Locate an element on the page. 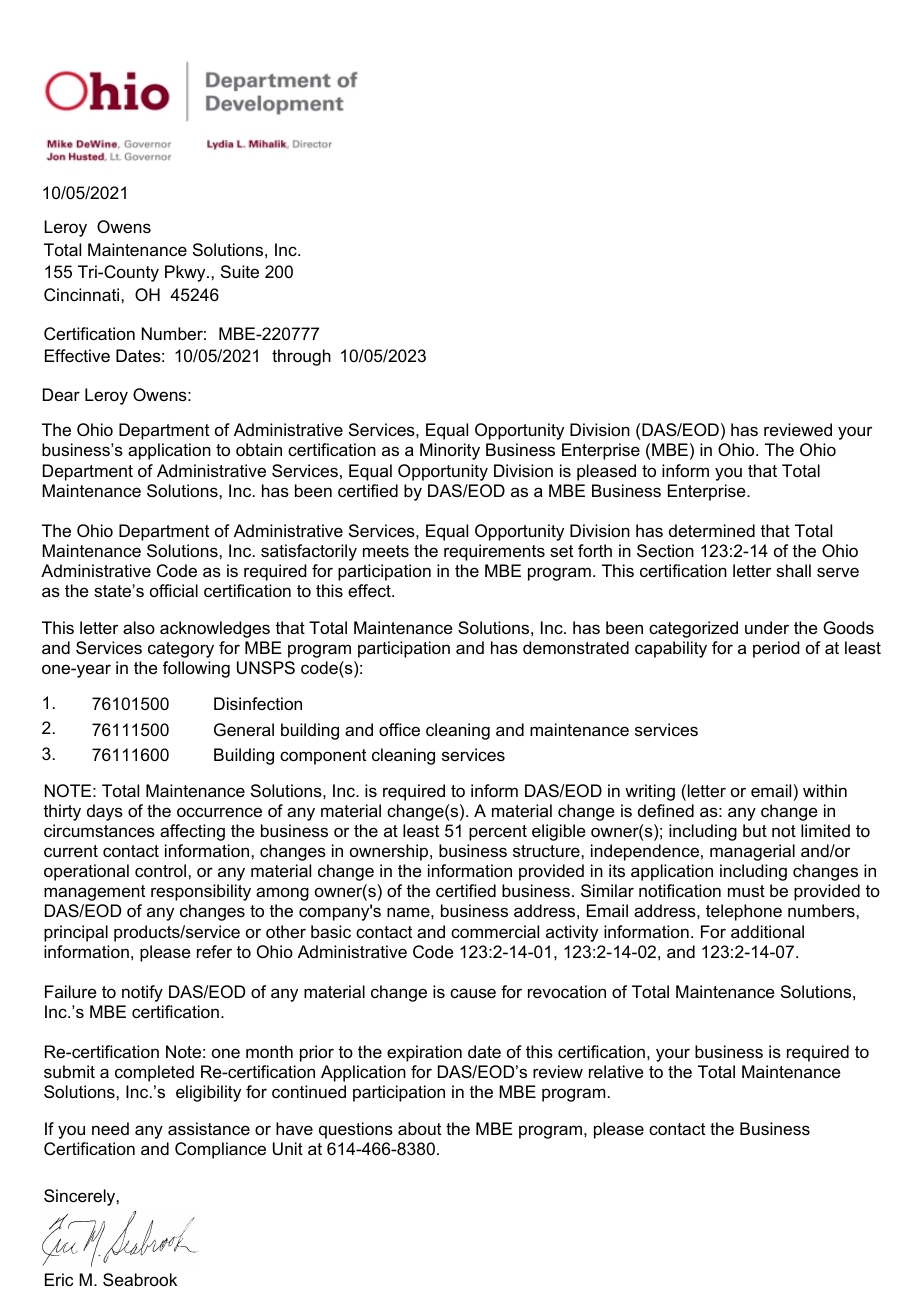  through is located at coordinates (301, 357).
